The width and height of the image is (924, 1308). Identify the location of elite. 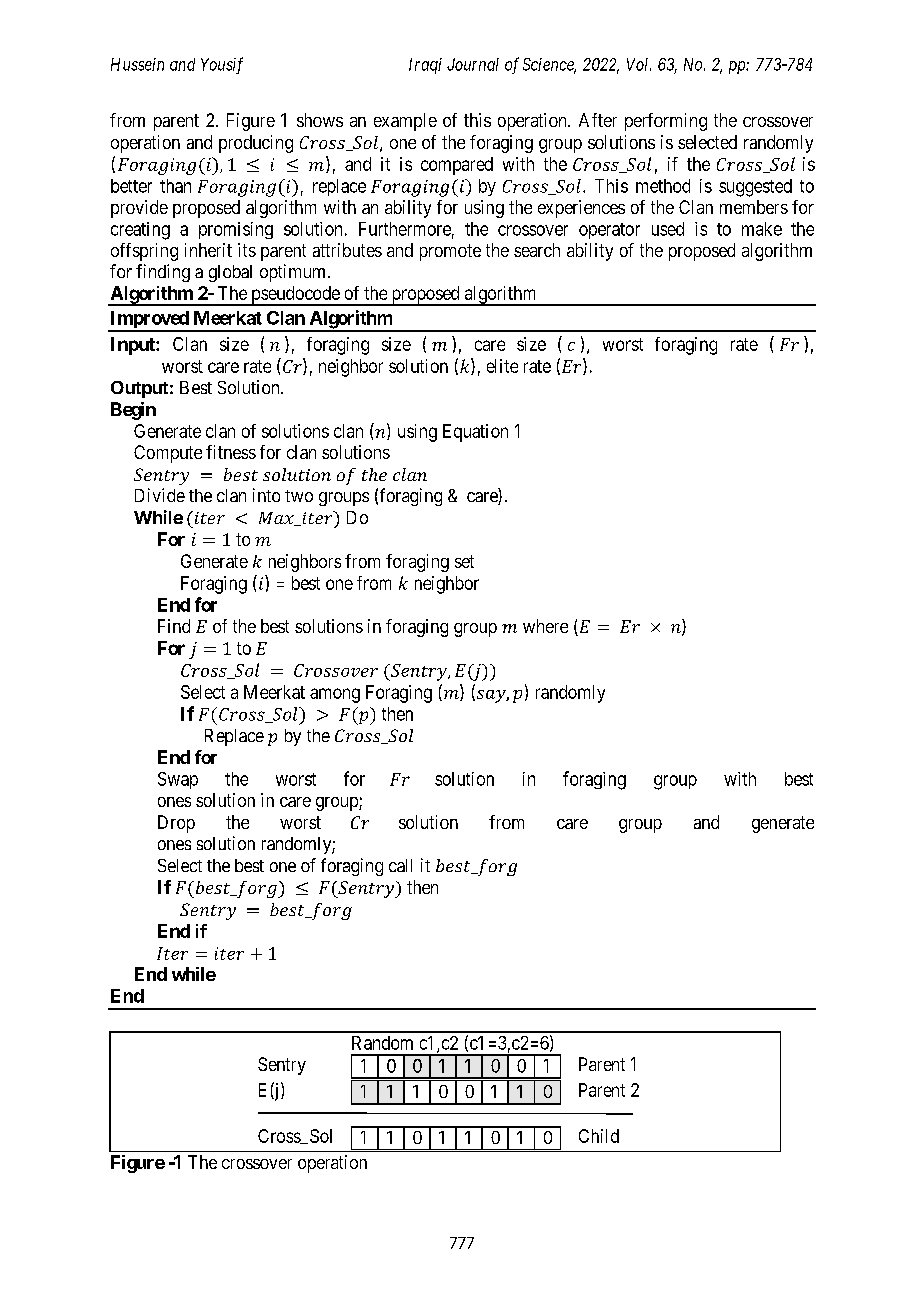
(502, 366).
